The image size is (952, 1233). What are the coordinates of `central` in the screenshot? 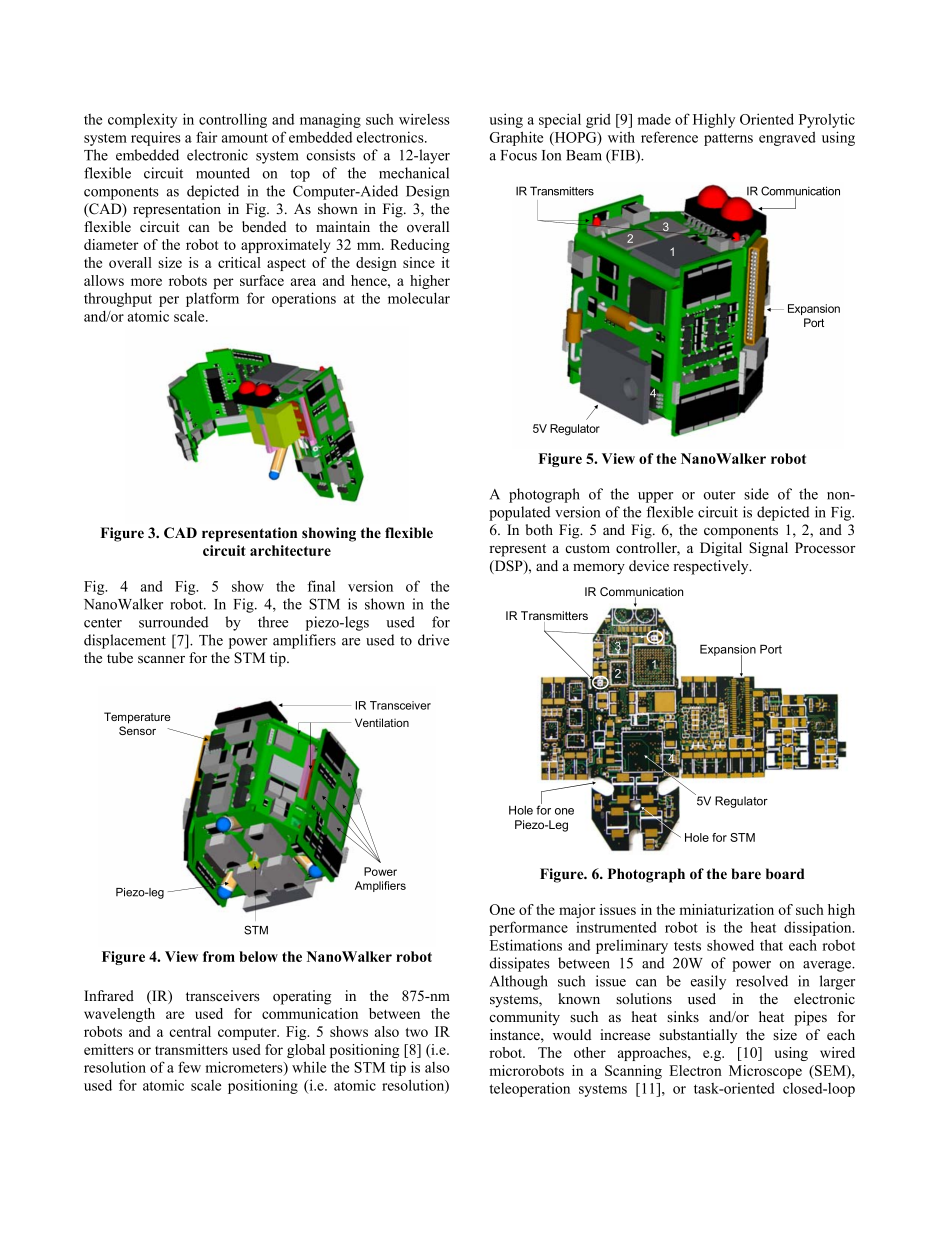 It's located at (190, 1031).
